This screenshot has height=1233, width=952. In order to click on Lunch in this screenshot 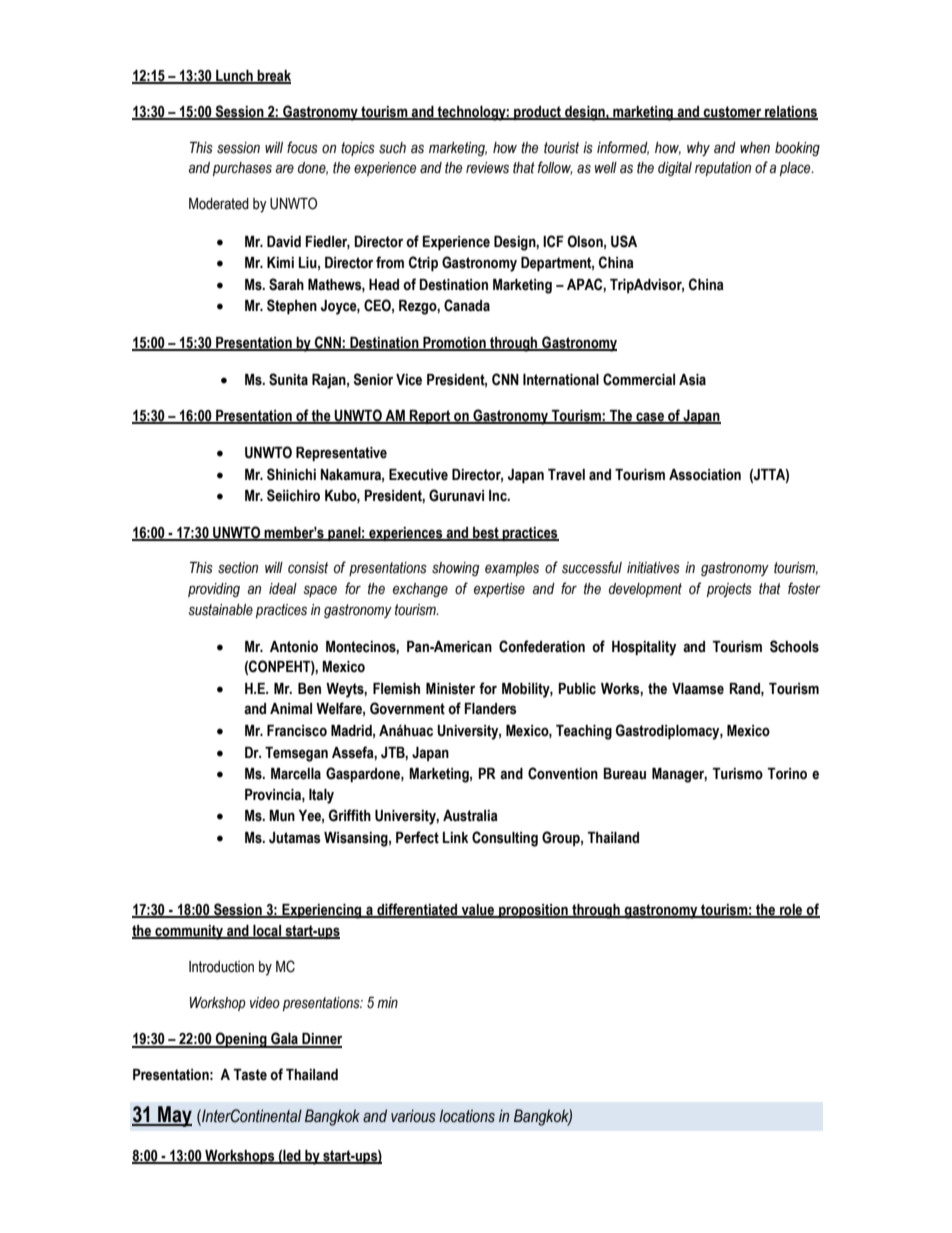, I will do `click(234, 76)`.
